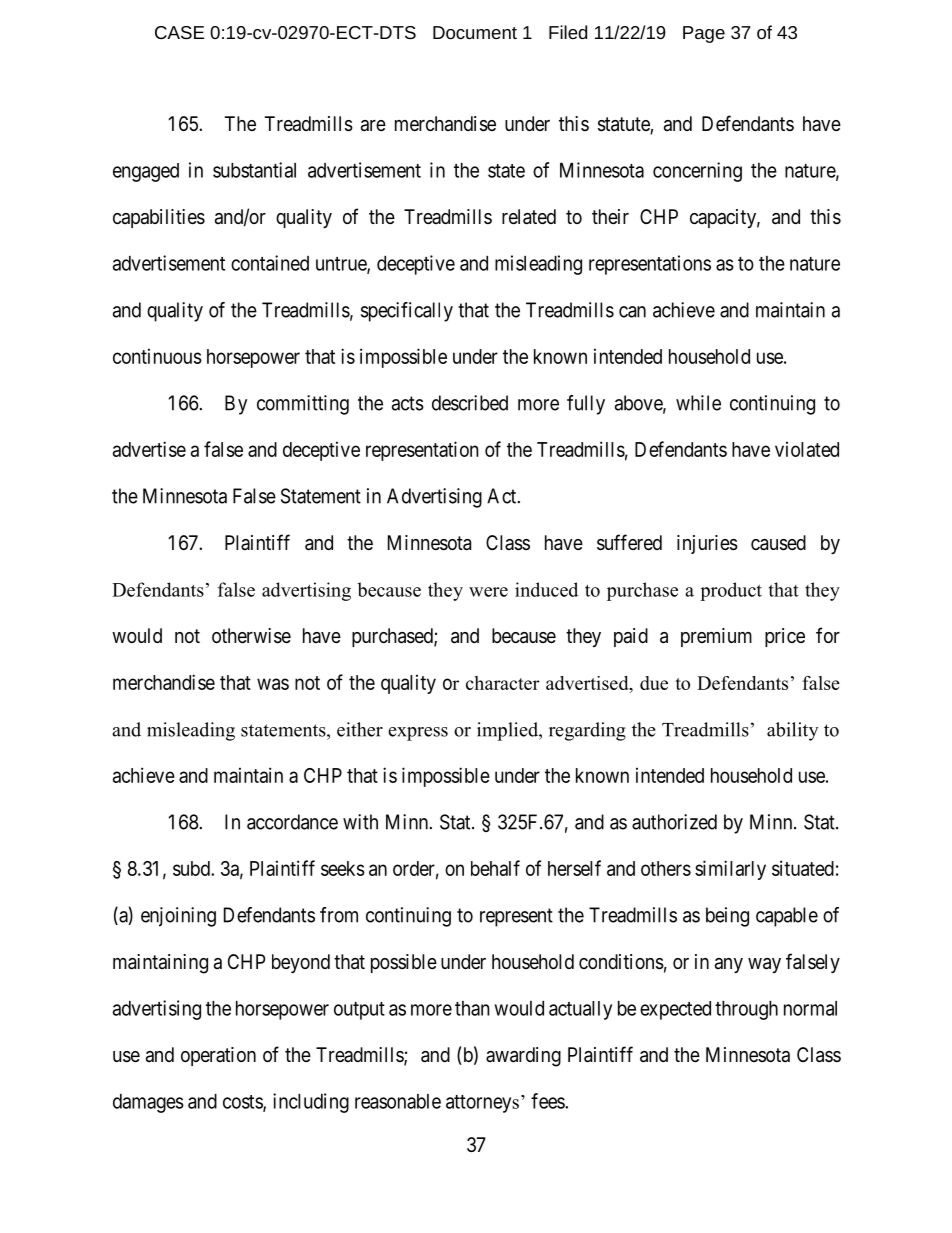  I want to click on Page, so click(704, 34).
